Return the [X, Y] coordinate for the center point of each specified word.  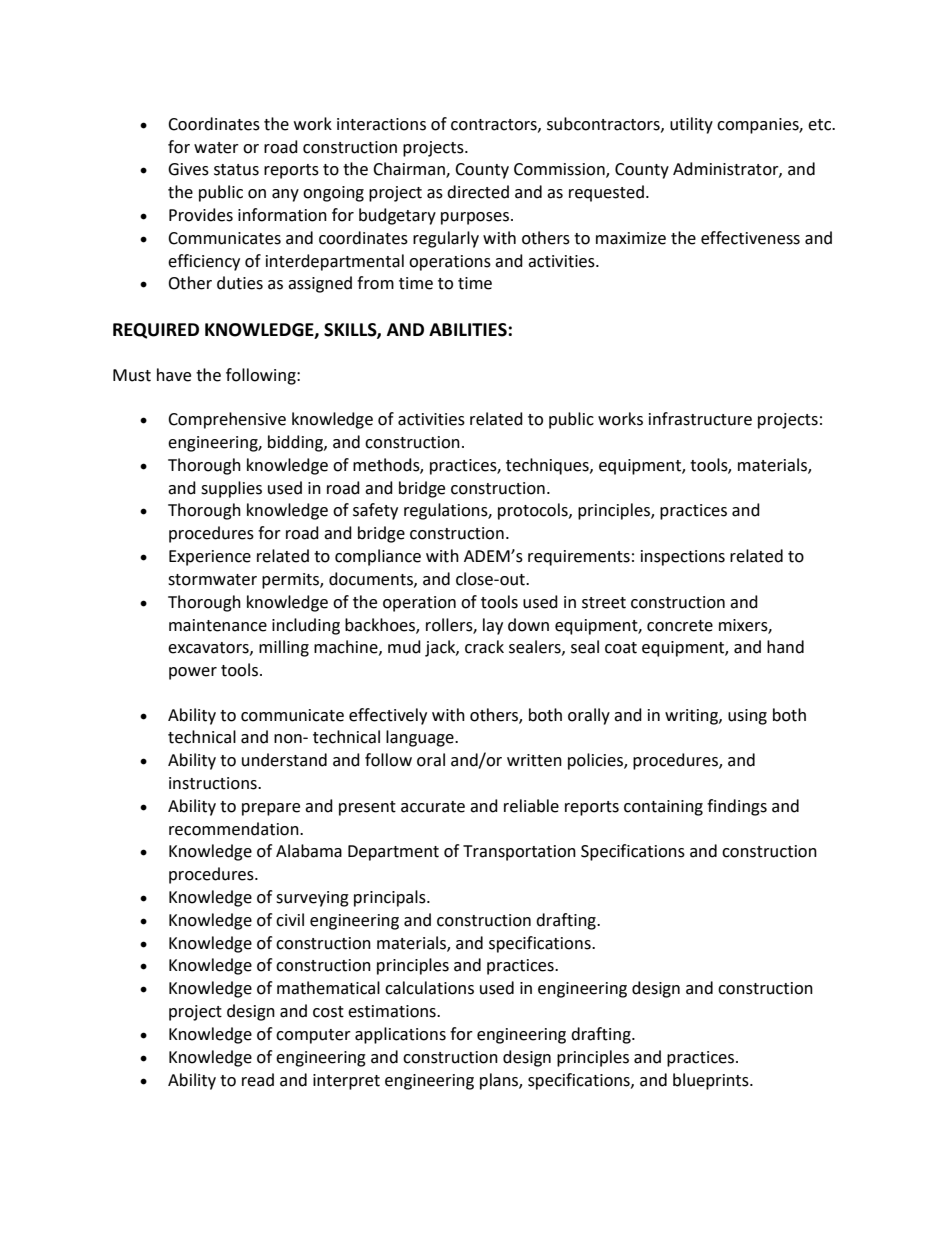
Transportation [519, 853]
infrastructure [700, 419]
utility [691, 125]
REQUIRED [156, 331]
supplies [231, 489]
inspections [683, 558]
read [258, 1080]
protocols [534, 511]
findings [737, 807]
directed [478, 192]
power [193, 673]
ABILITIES [469, 330]
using [747, 717]
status [236, 170]
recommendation [235, 829]
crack [484, 647]
